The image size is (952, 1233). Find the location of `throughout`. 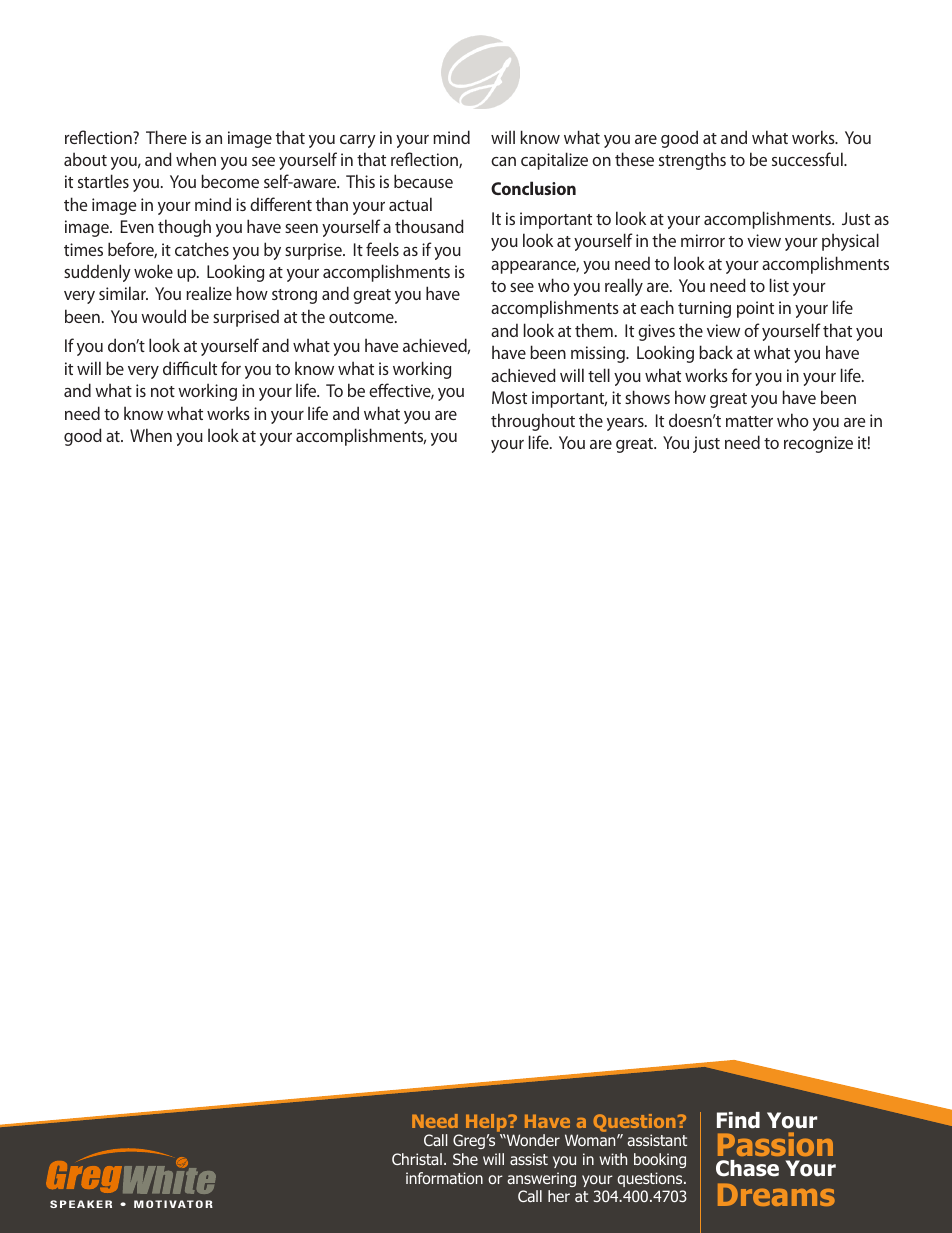

throughout is located at coordinates (533, 422).
